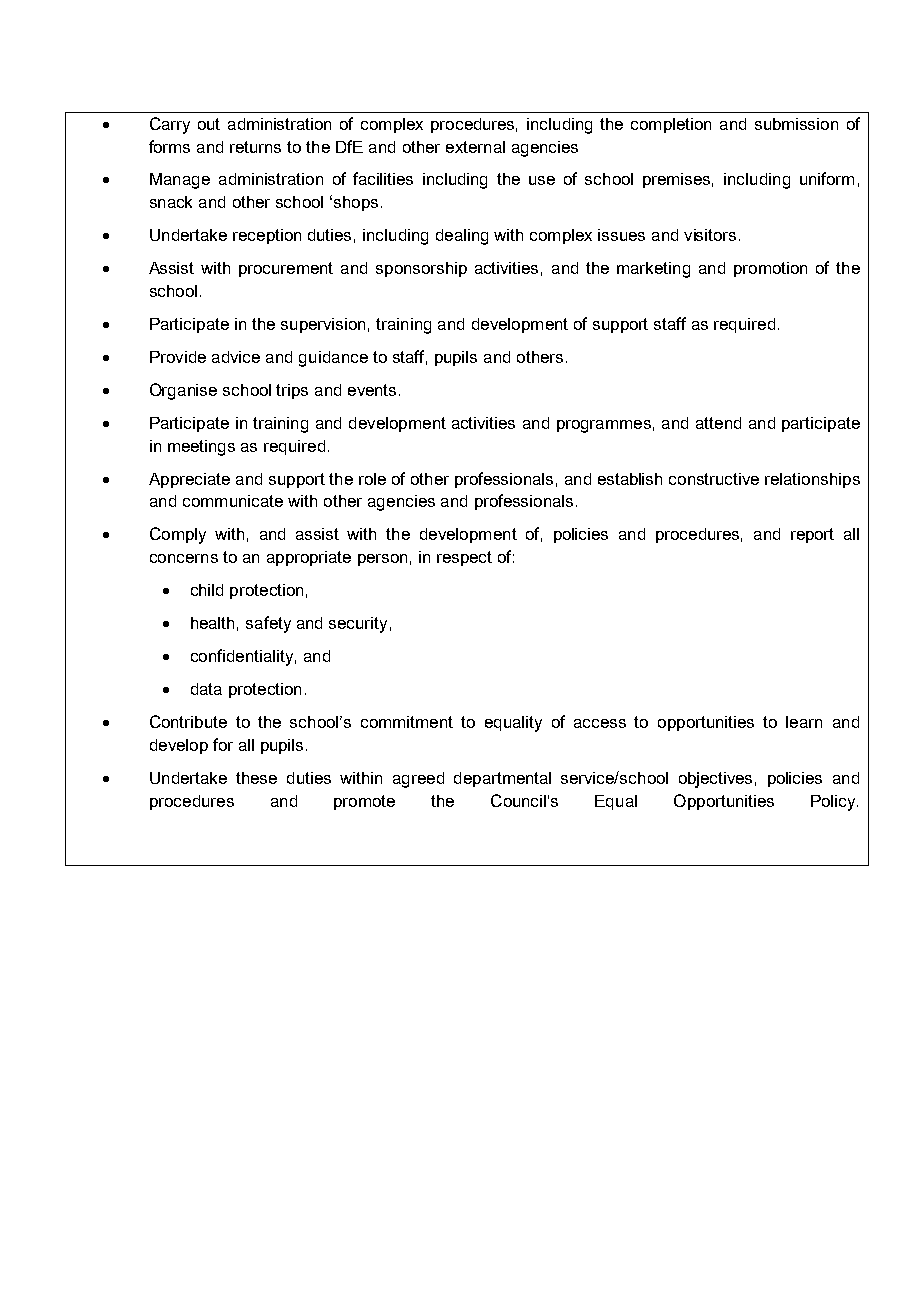 Image resolution: width=924 pixels, height=1308 pixels. I want to click on departmental, so click(502, 779).
